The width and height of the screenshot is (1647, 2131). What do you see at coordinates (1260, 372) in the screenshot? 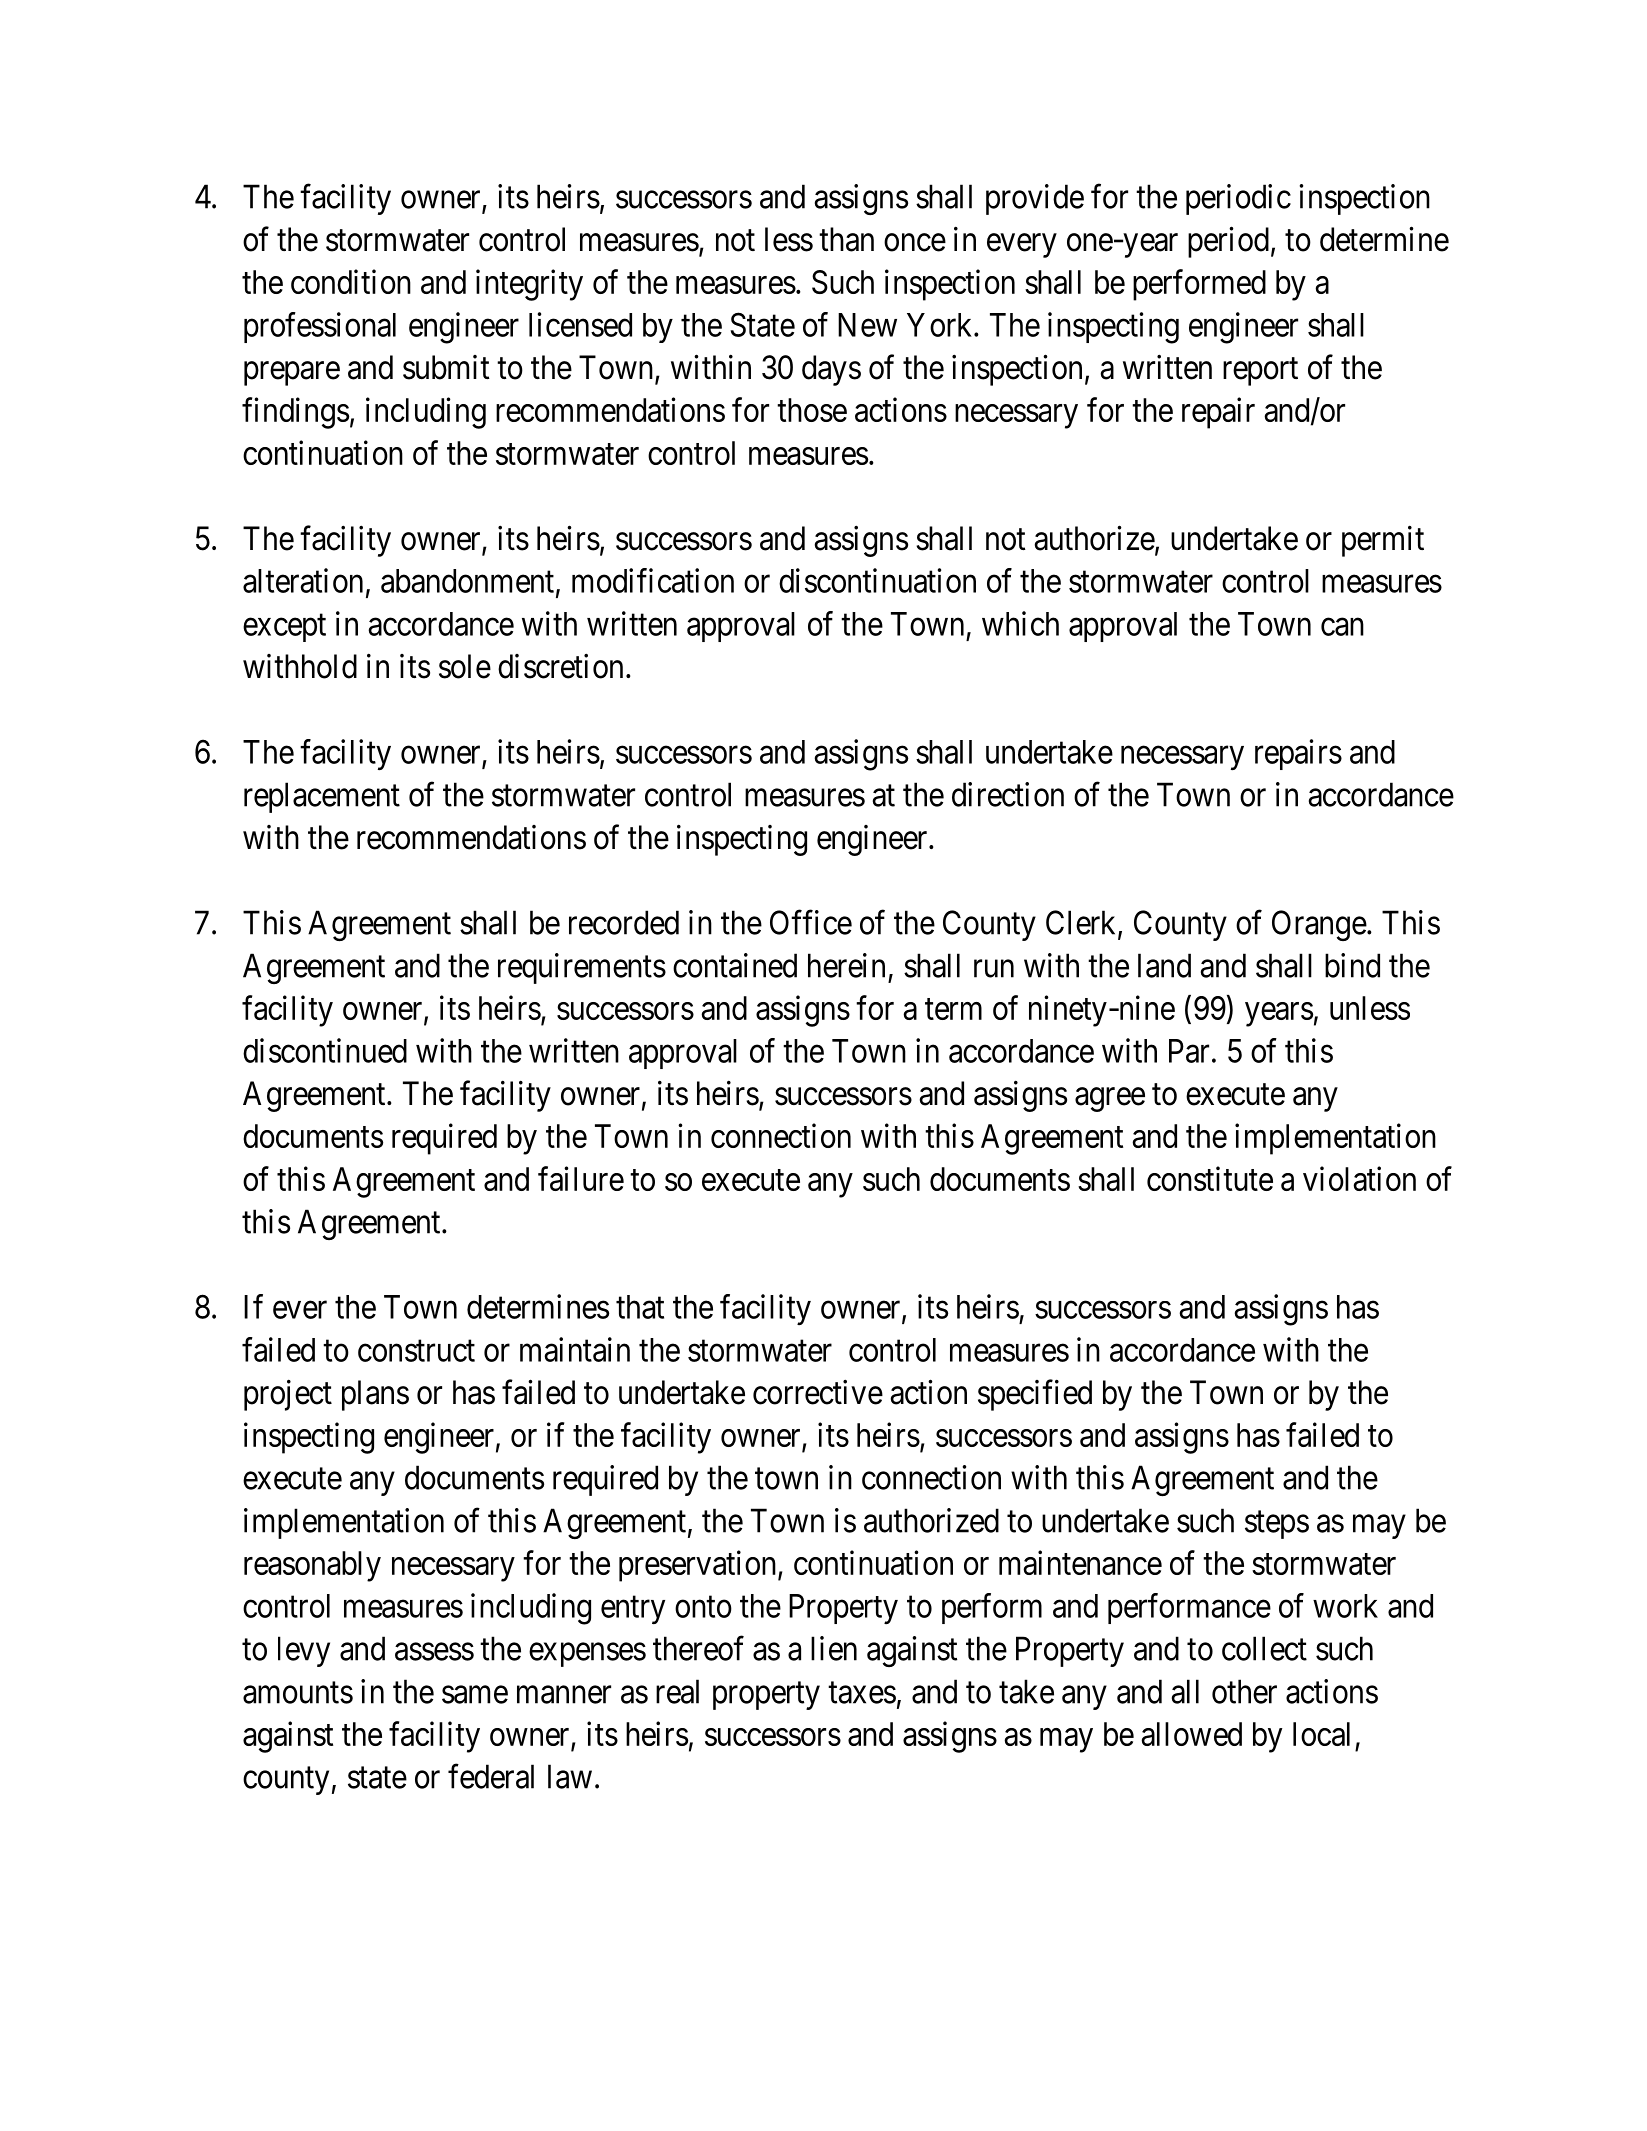
I see `report` at bounding box center [1260, 372].
